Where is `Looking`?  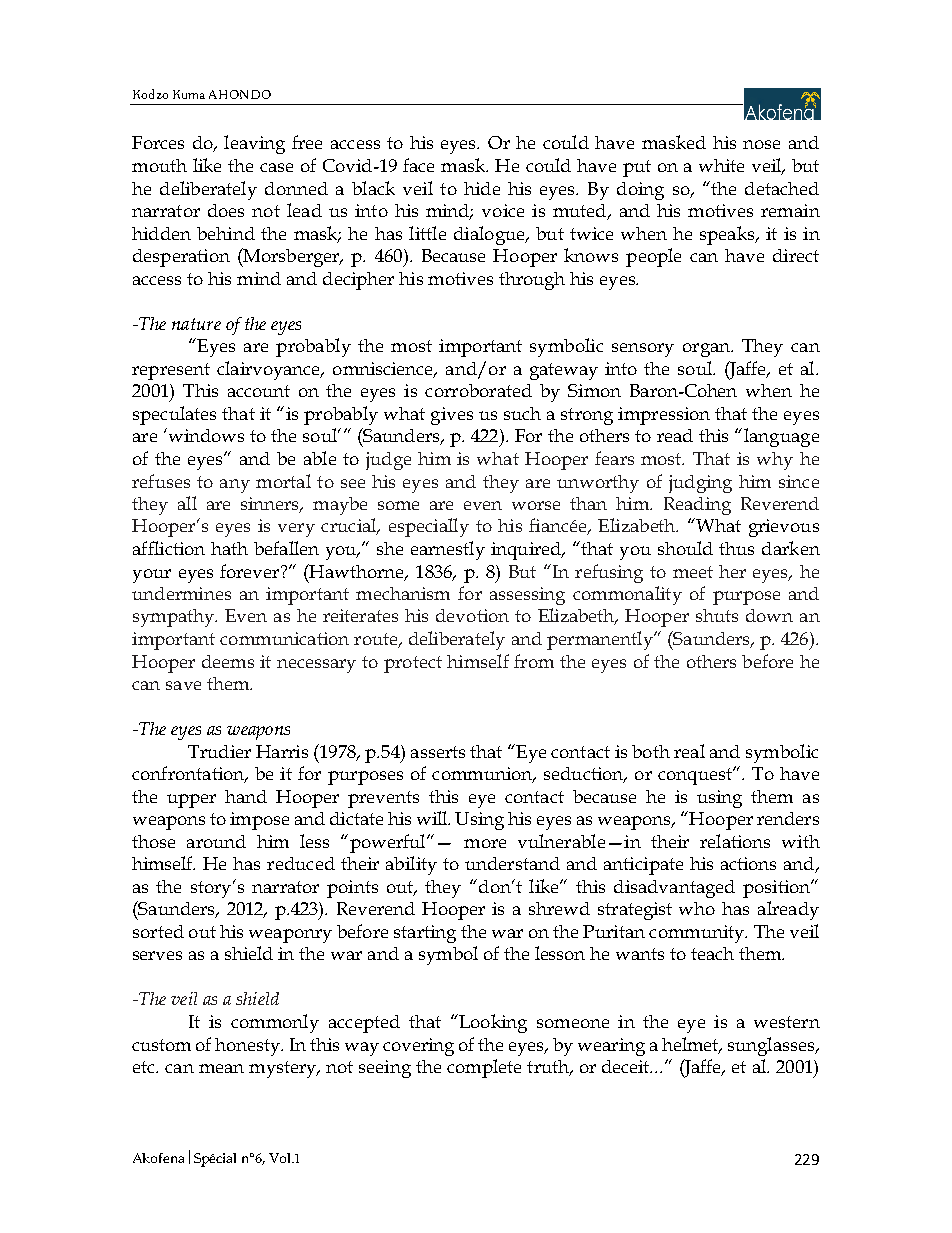
Looking is located at coordinates (492, 1023).
